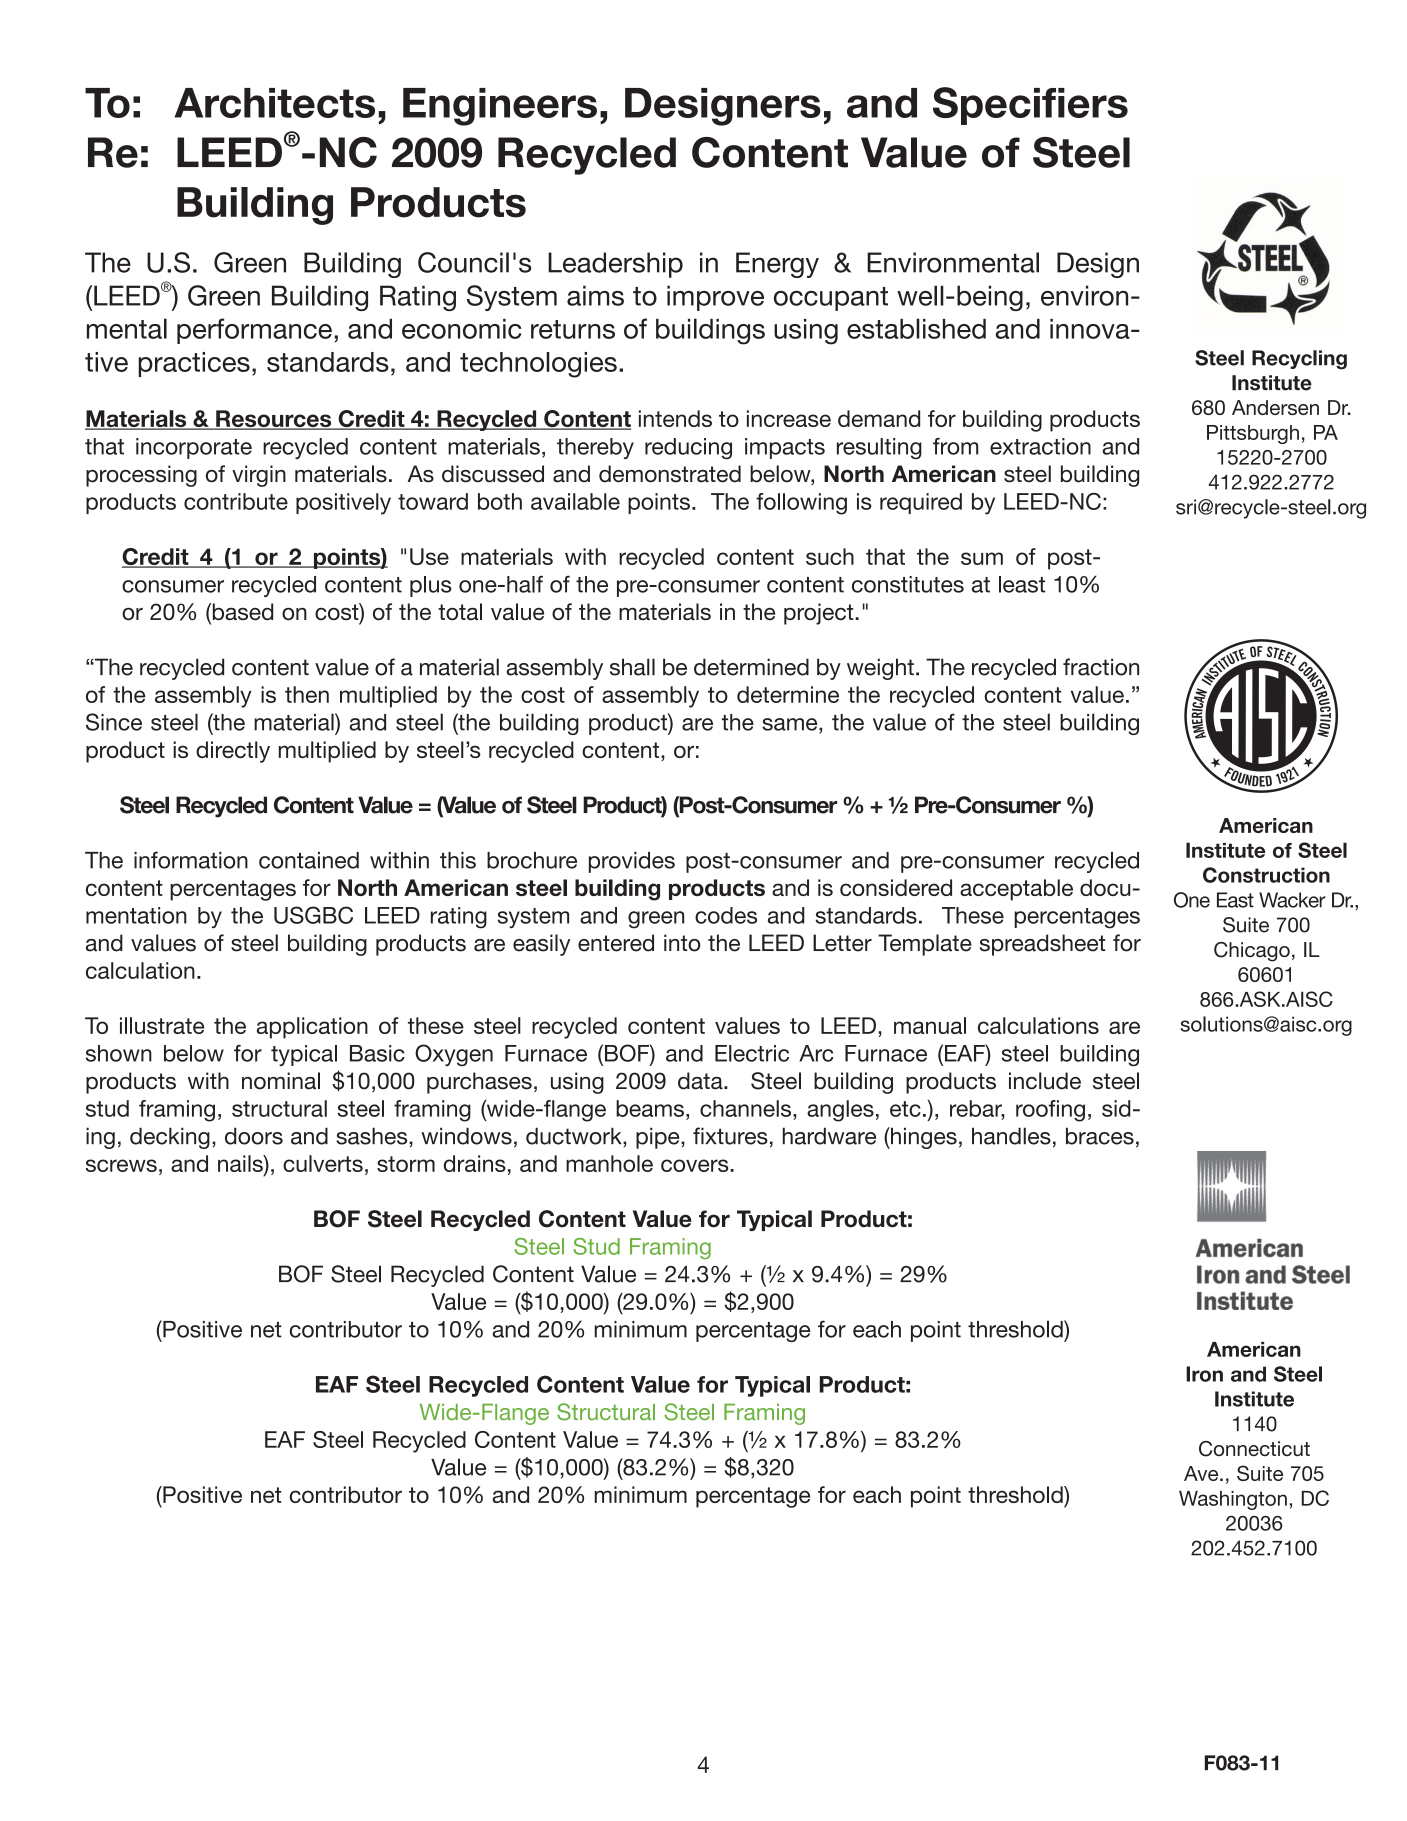  What do you see at coordinates (1254, 1449) in the screenshot?
I see `Connecticut` at bounding box center [1254, 1449].
